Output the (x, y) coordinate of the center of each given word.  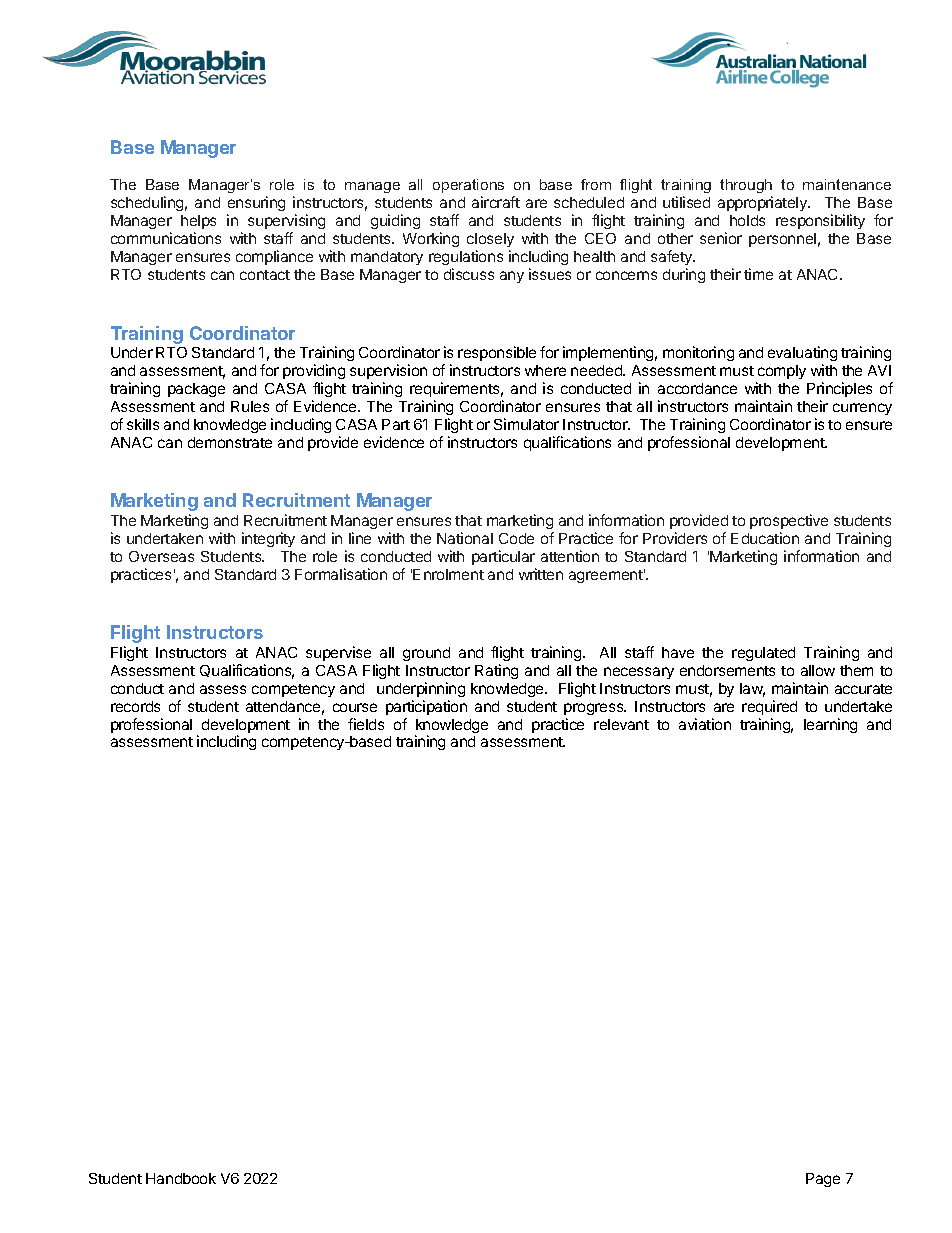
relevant (621, 724)
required (769, 707)
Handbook (181, 1178)
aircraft (496, 202)
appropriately (763, 203)
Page (823, 1180)
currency (862, 409)
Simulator (526, 424)
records (135, 706)
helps (198, 222)
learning (830, 725)
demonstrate (230, 442)
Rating (496, 671)
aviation (705, 724)
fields (366, 724)
